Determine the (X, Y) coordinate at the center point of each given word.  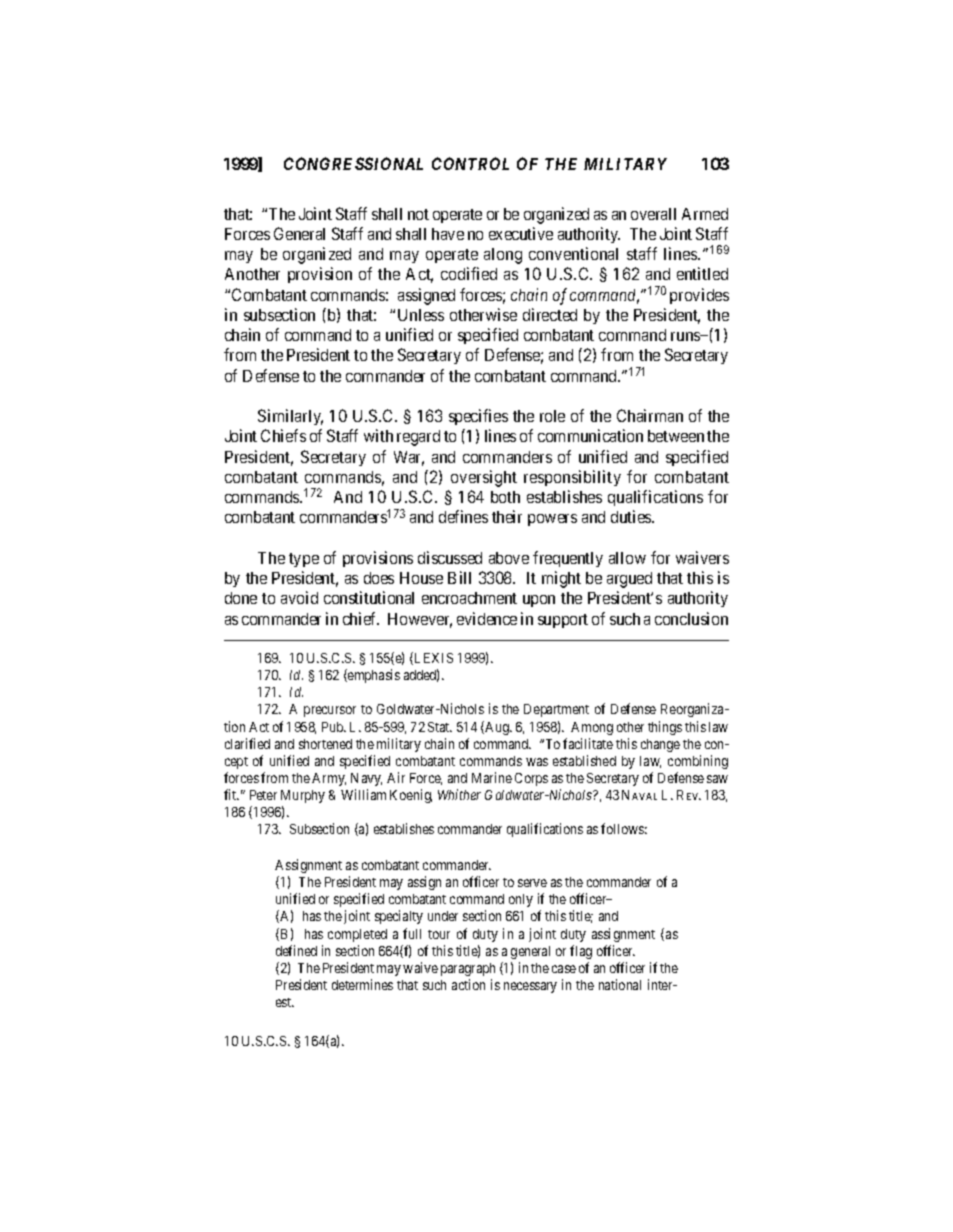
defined (296, 950)
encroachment (469, 598)
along (503, 256)
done (241, 598)
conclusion (691, 618)
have (448, 234)
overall (653, 214)
